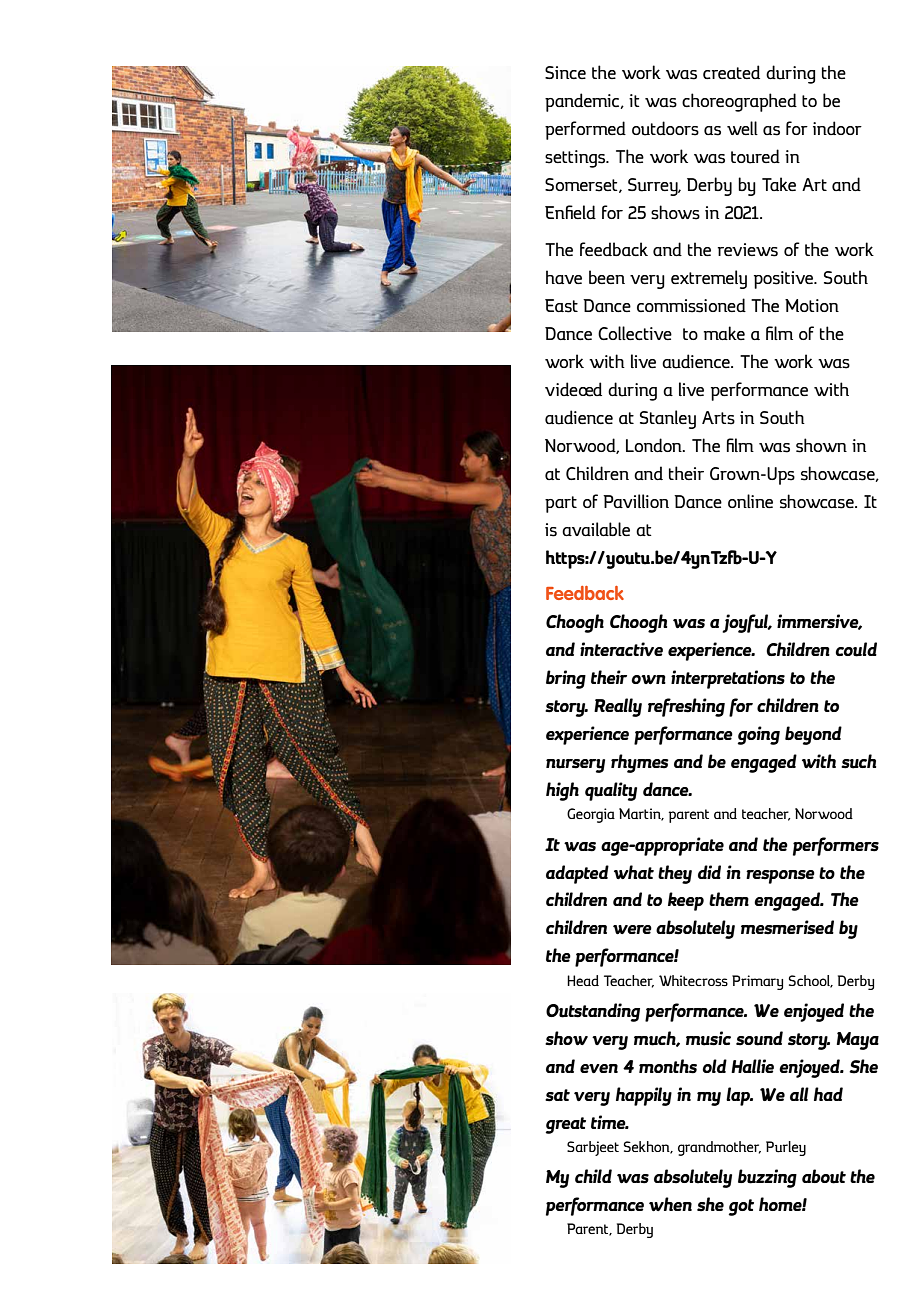 This image has height=1308, width=924. Describe the element at coordinates (596, 529) in the image. I see `available` at that location.
